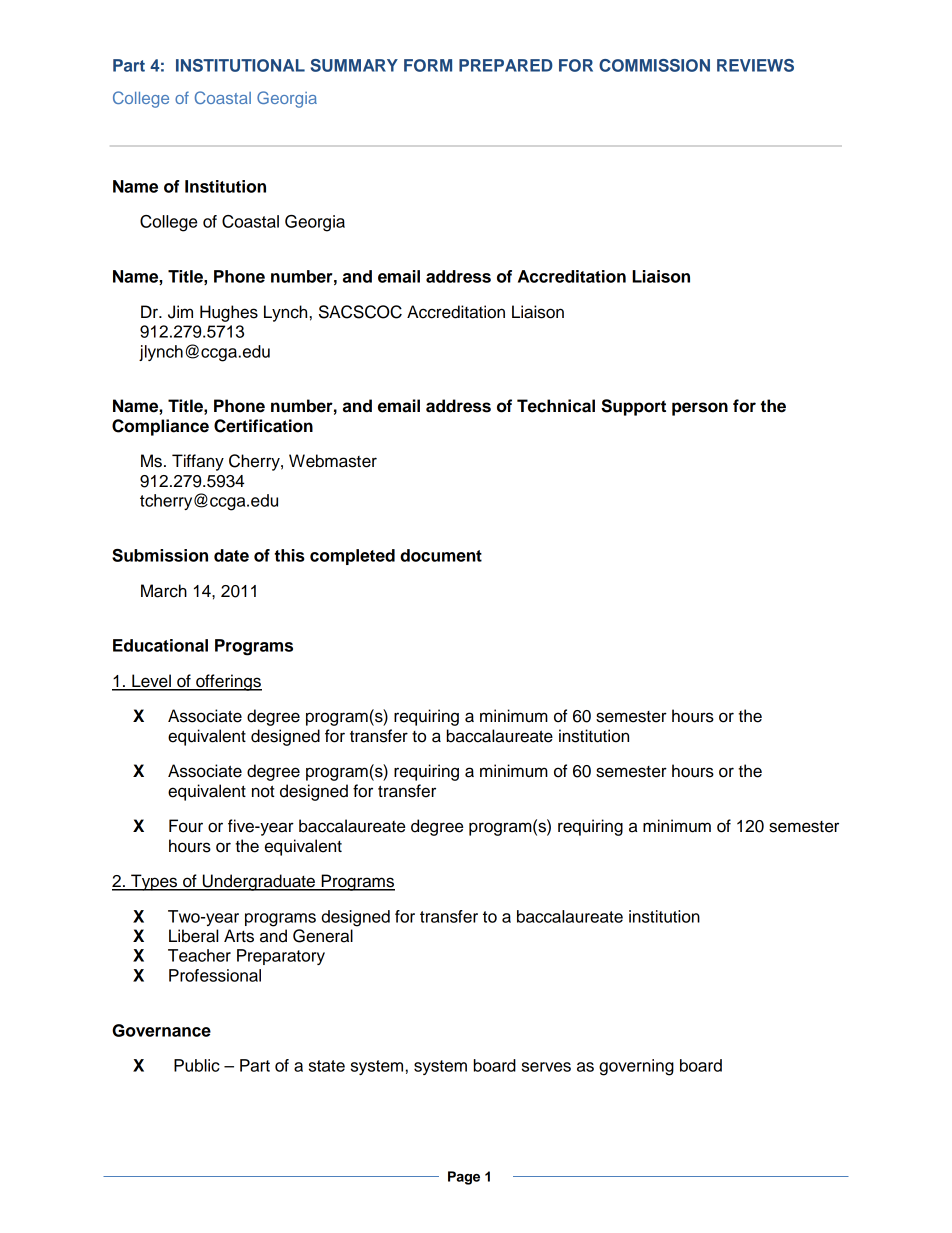  I want to click on offerings, so click(228, 682).
